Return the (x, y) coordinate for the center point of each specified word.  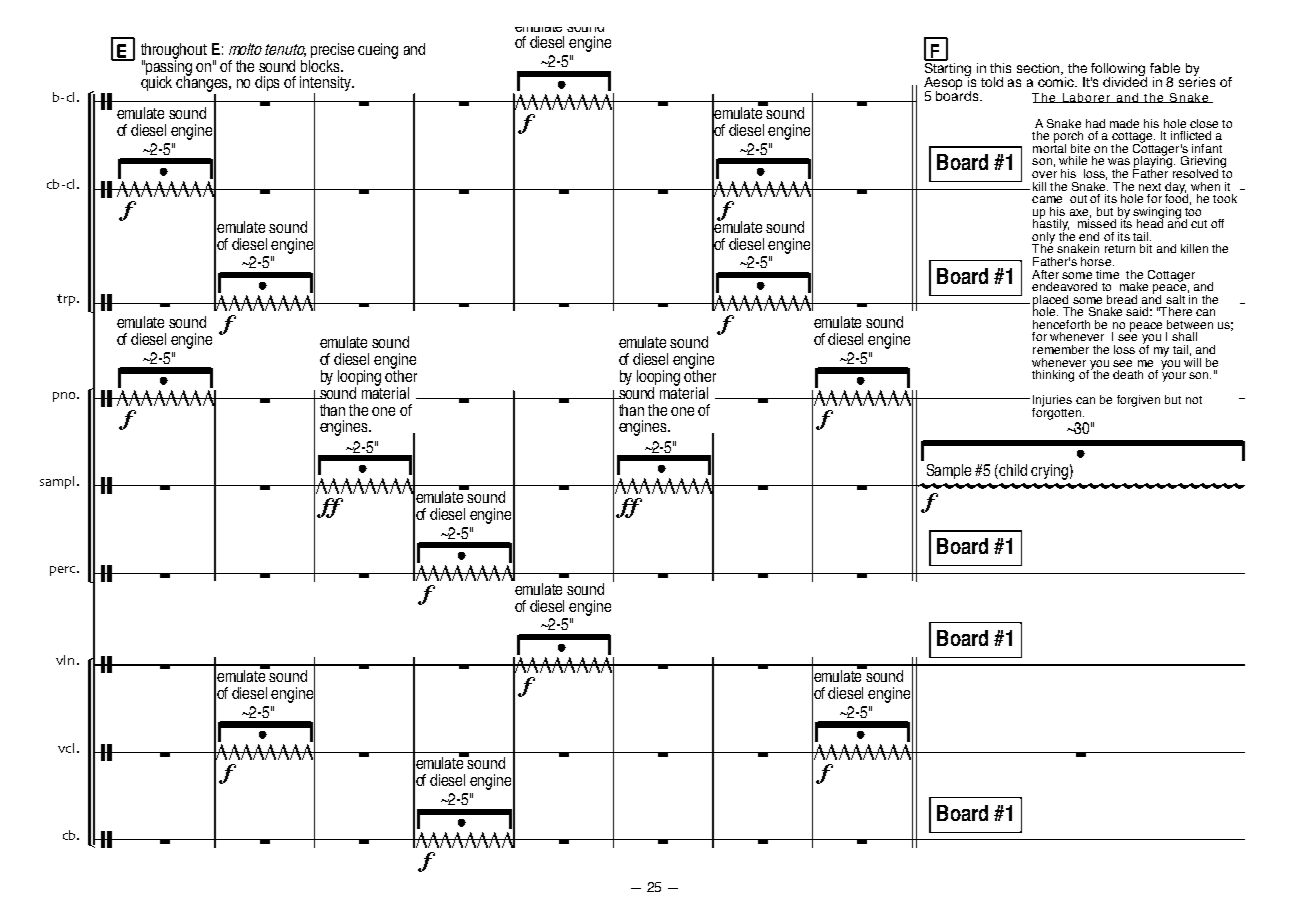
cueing (378, 51)
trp (67, 300)
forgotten (1056, 412)
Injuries (1052, 402)
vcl (66, 748)
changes (203, 84)
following (1119, 71)
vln (65, 660)
